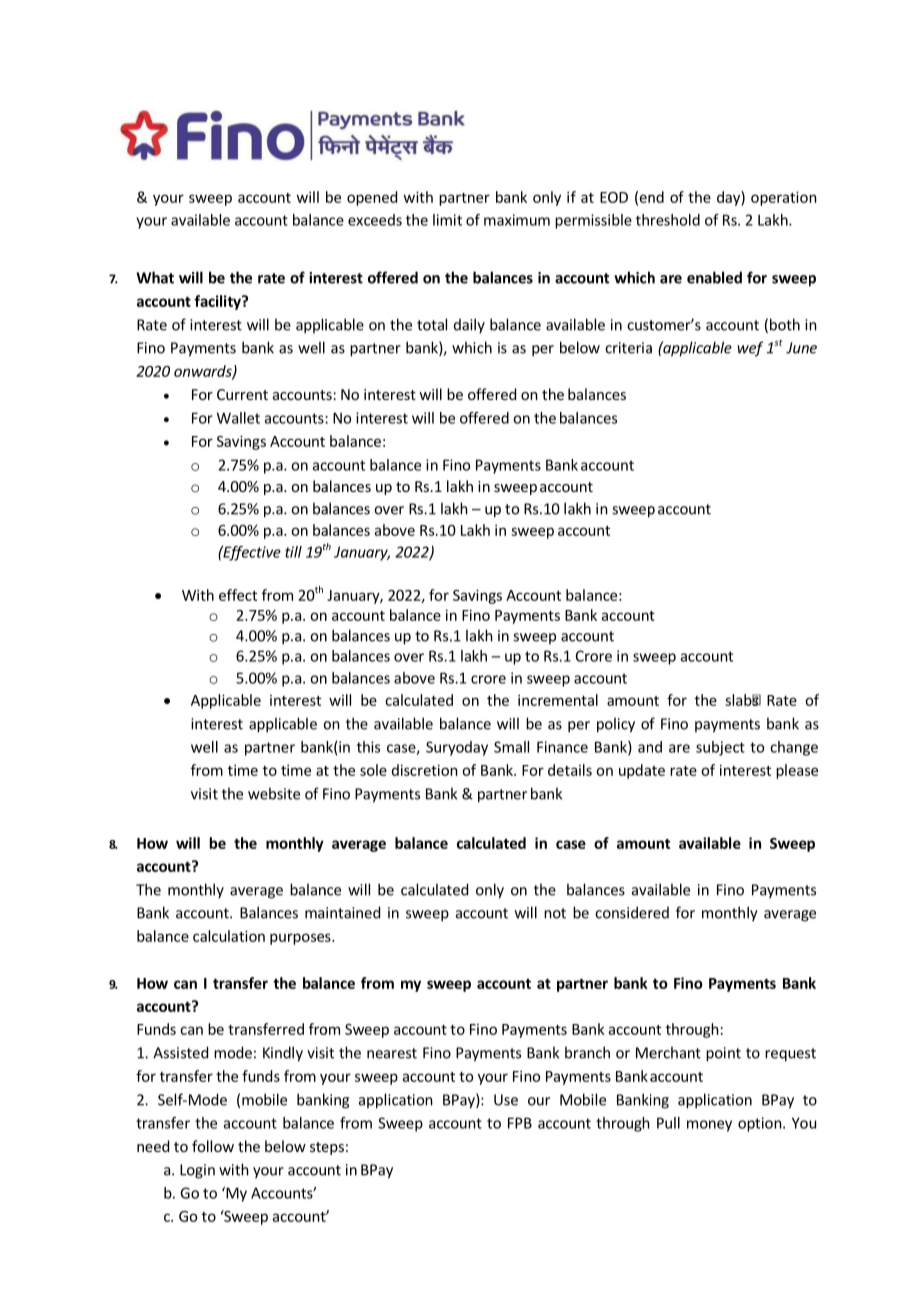  Describe the element at coordinates (229, 936) in the page. I see `calculation` at that location.
